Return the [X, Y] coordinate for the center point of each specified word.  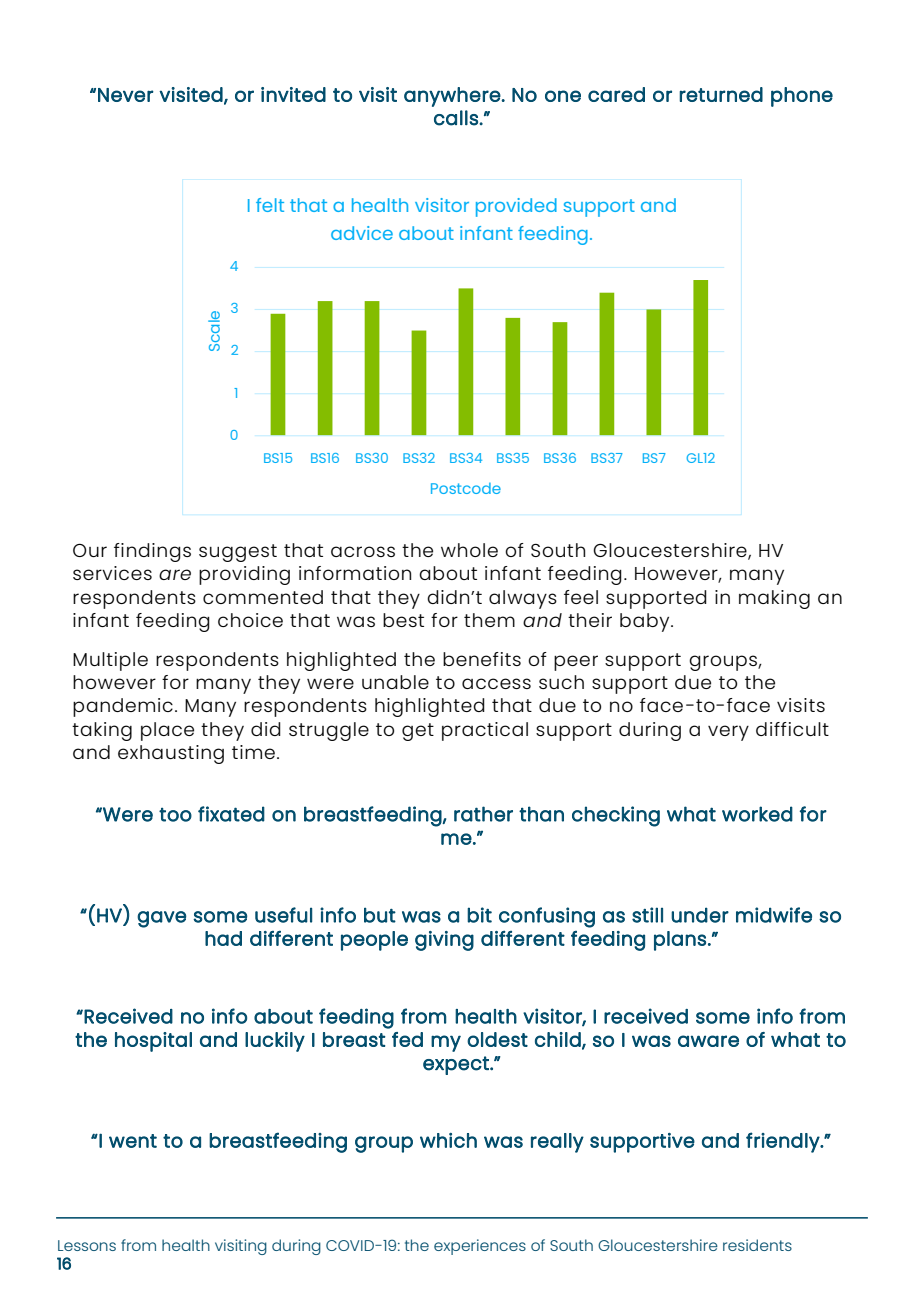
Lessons [87, 1245]
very [728, 733]
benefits [482, 659]
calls [457, 118]
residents [757, 1245]
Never [126, 95]
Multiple [110, 661]
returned [721, 94]
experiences [480, 1247]
